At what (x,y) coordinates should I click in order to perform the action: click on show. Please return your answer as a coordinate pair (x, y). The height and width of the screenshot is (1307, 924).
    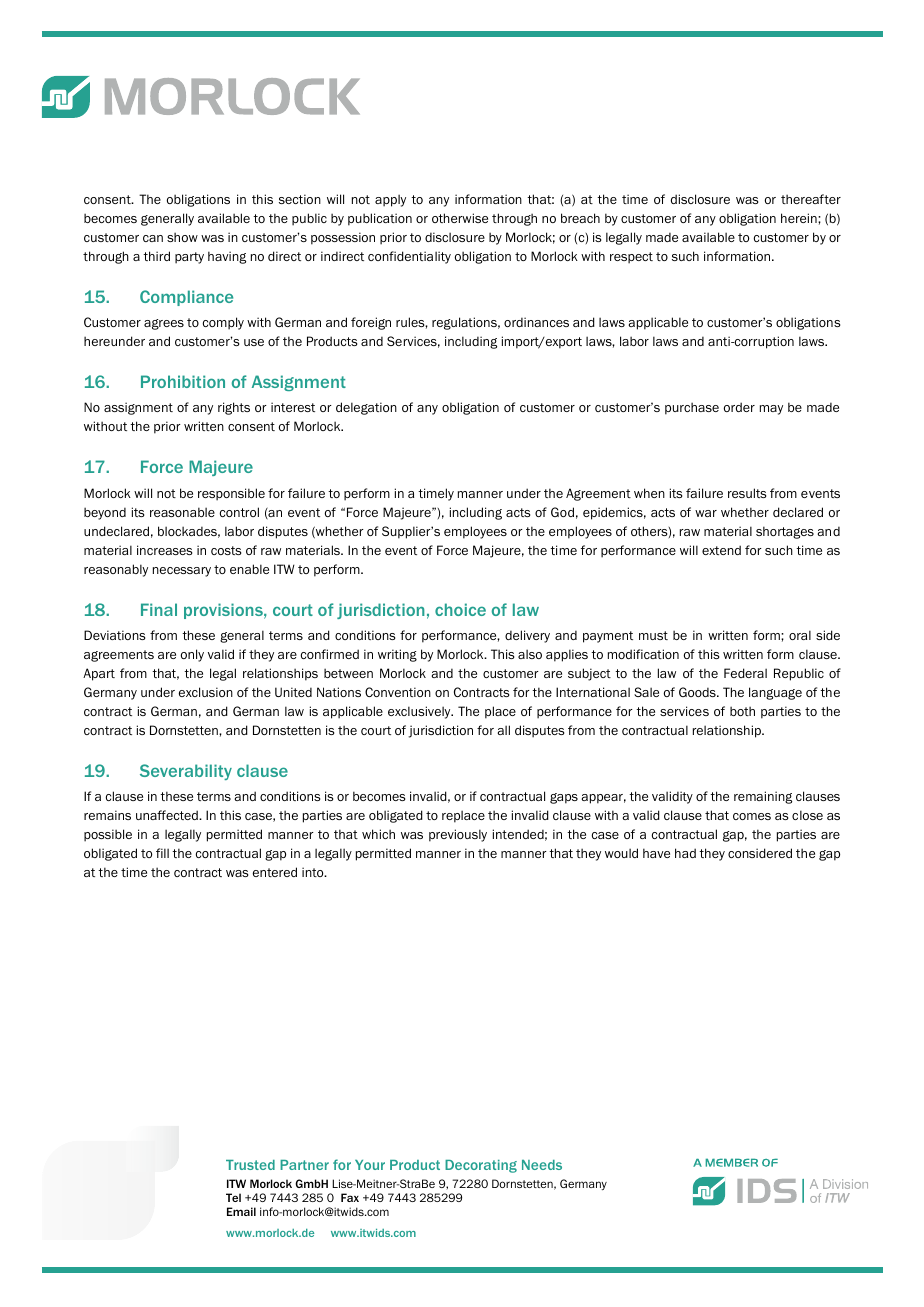
    Looking at the image, I should click on (182, 237).
